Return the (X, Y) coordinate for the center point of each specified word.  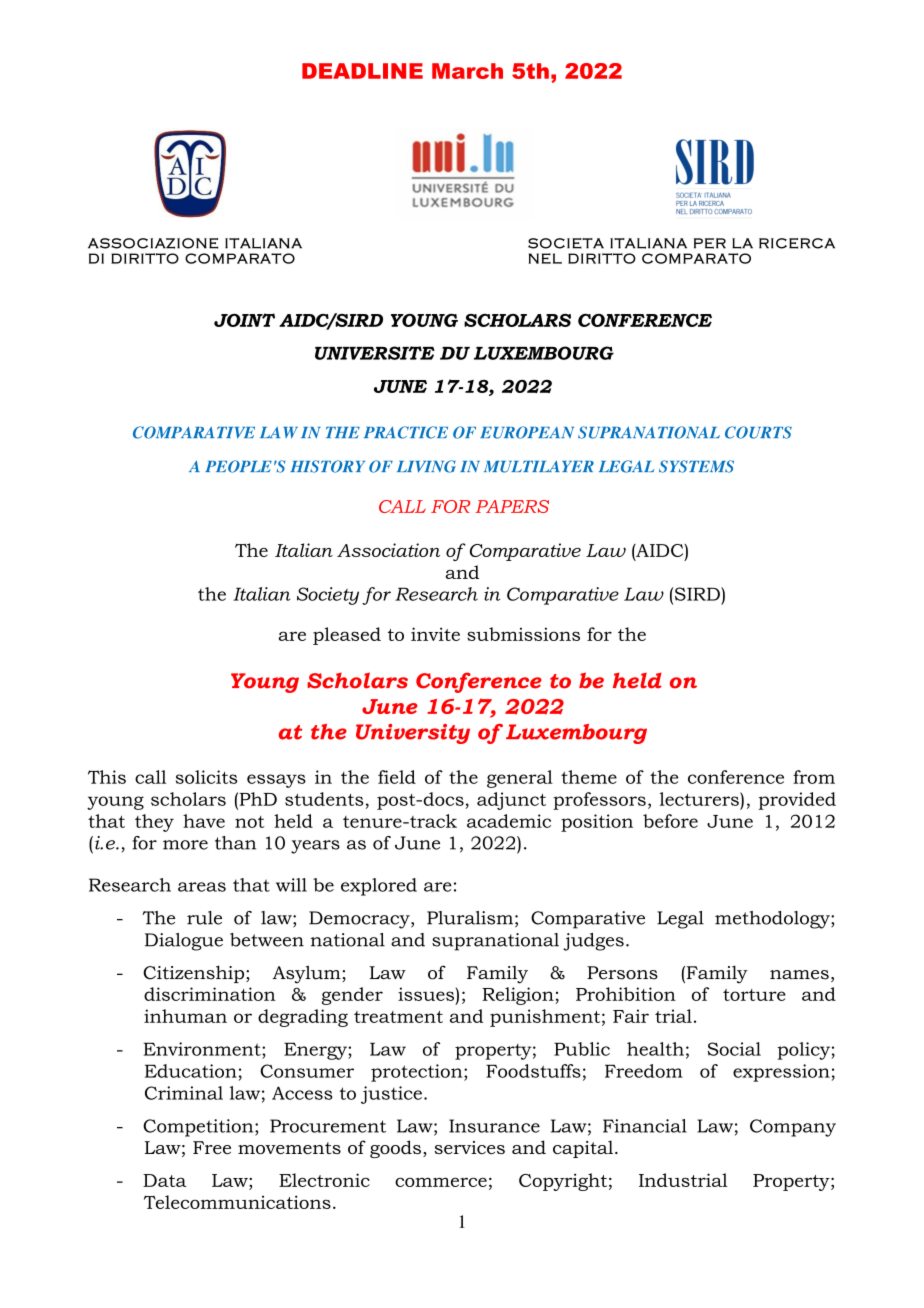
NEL (545, 258)
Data (165, 1180)
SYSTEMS (696, 466)
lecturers (700, 799)
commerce (441, 1182)
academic (509, 821)
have (204, 821)
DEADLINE (362, 71)
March (467, 71)
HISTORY (327, 466)
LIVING (426, 466)
